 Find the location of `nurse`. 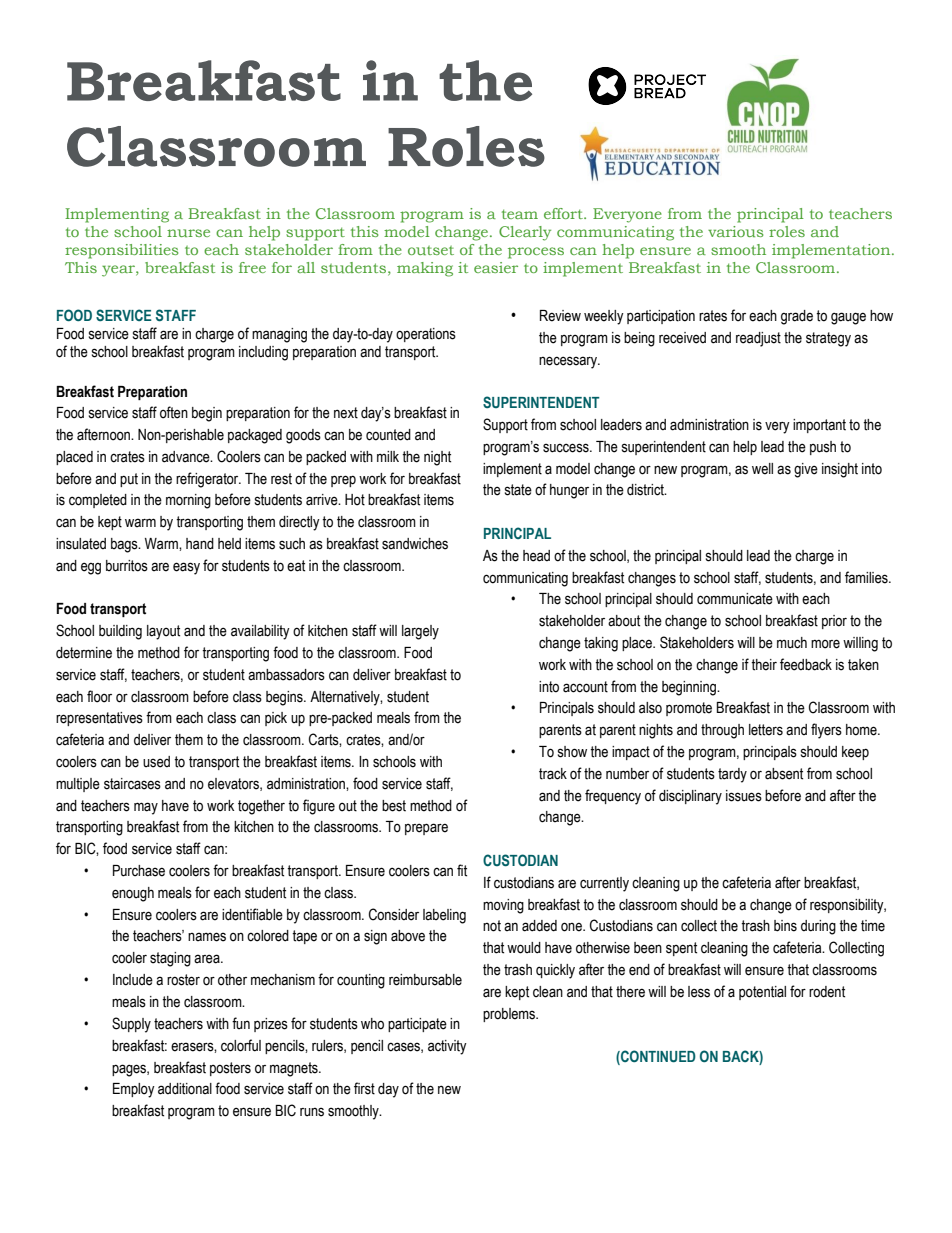

nurse is located at coordinates (188, 233).
